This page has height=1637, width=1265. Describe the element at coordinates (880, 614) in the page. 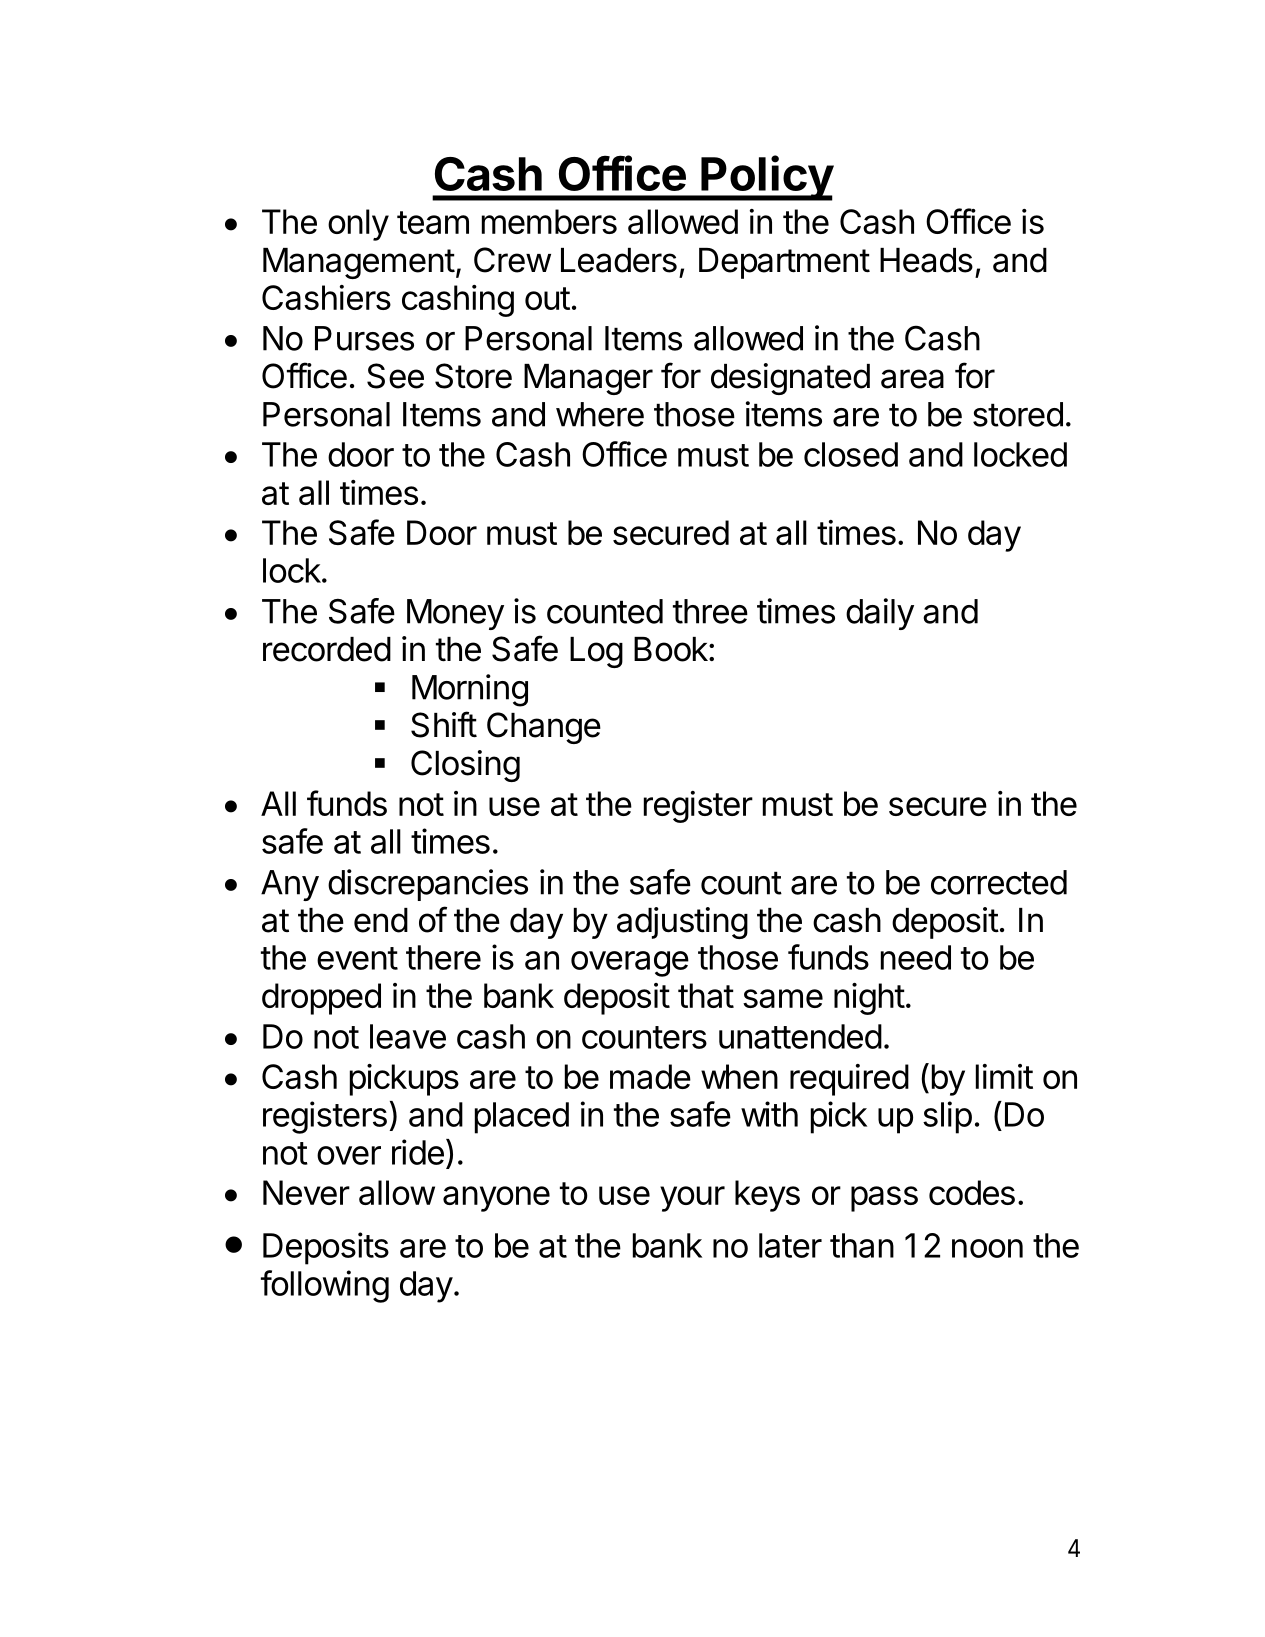

I see `daily` at that location.
